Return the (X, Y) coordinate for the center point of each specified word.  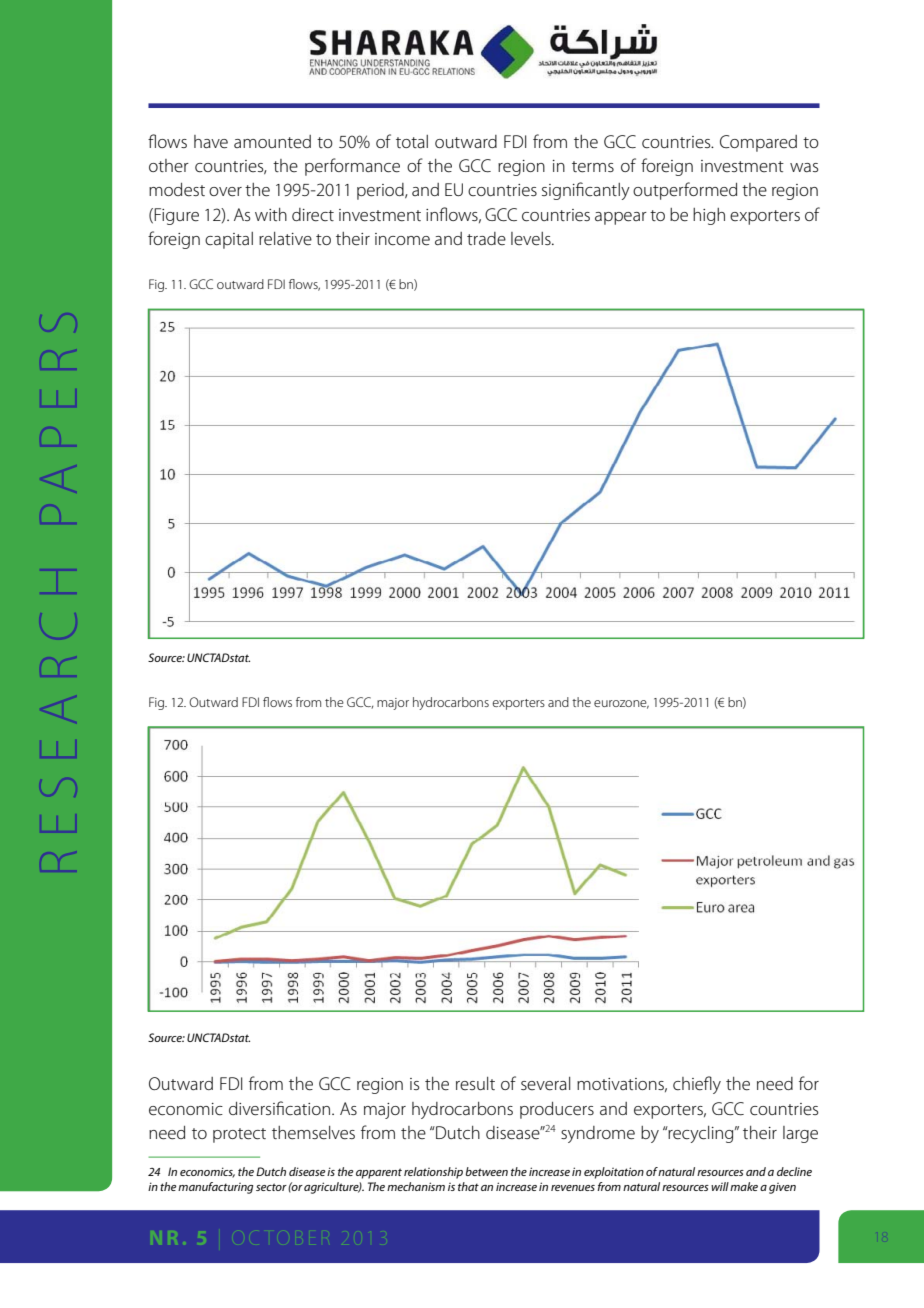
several (545, 1084)
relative (285, 239)
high (709, 216)
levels (532, 239)
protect (239, 1135)
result (475, 1083)
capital (229, 240)
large (800, 1134)
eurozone (621, 704)
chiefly (697, 1085)
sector (271, 1187)
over (225, 192)
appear (621, 218)
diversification (279, 1108)
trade (486, 238)
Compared (758, 143)
